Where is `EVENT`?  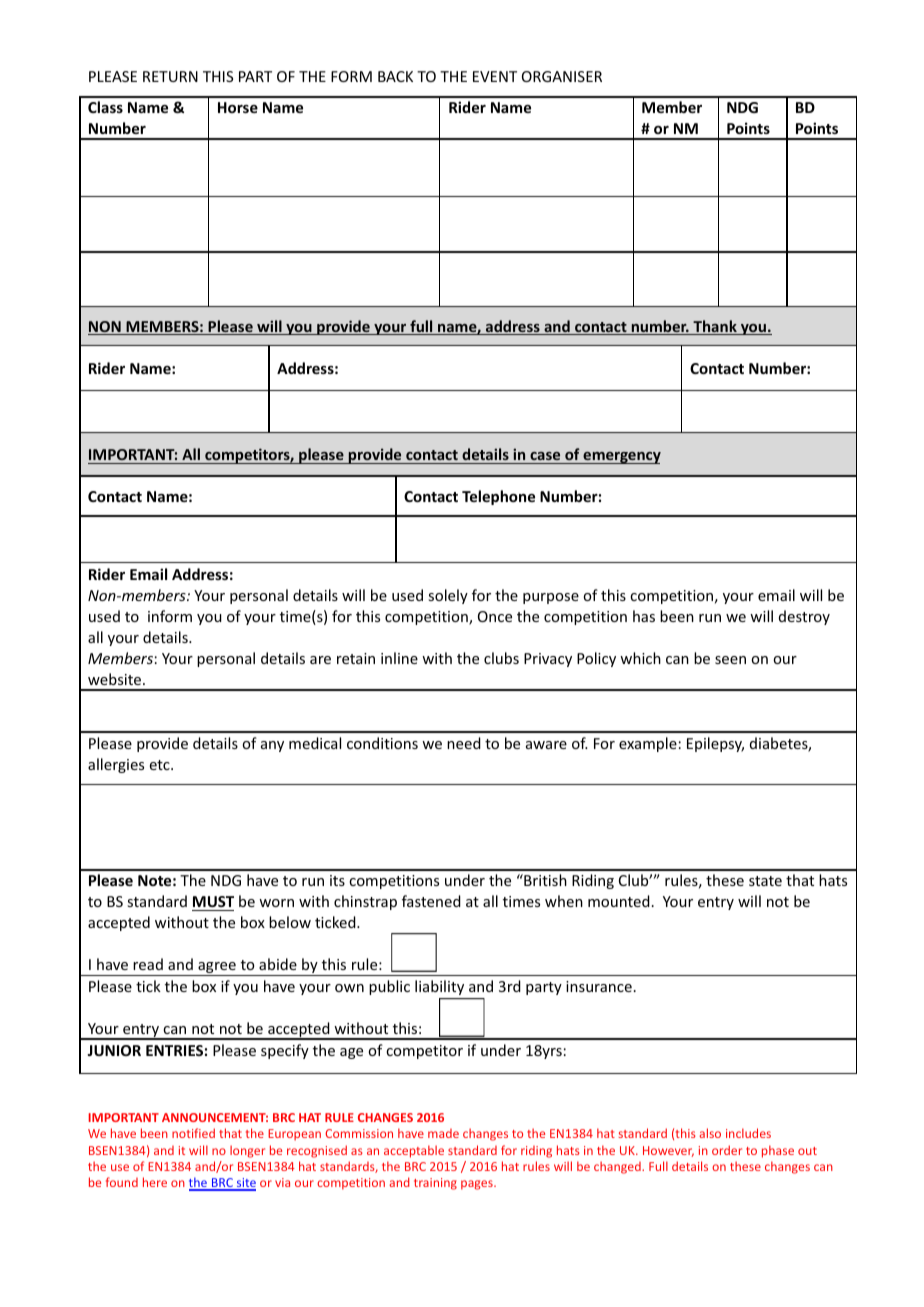 EVENT is located at coordinates (495, 76).
